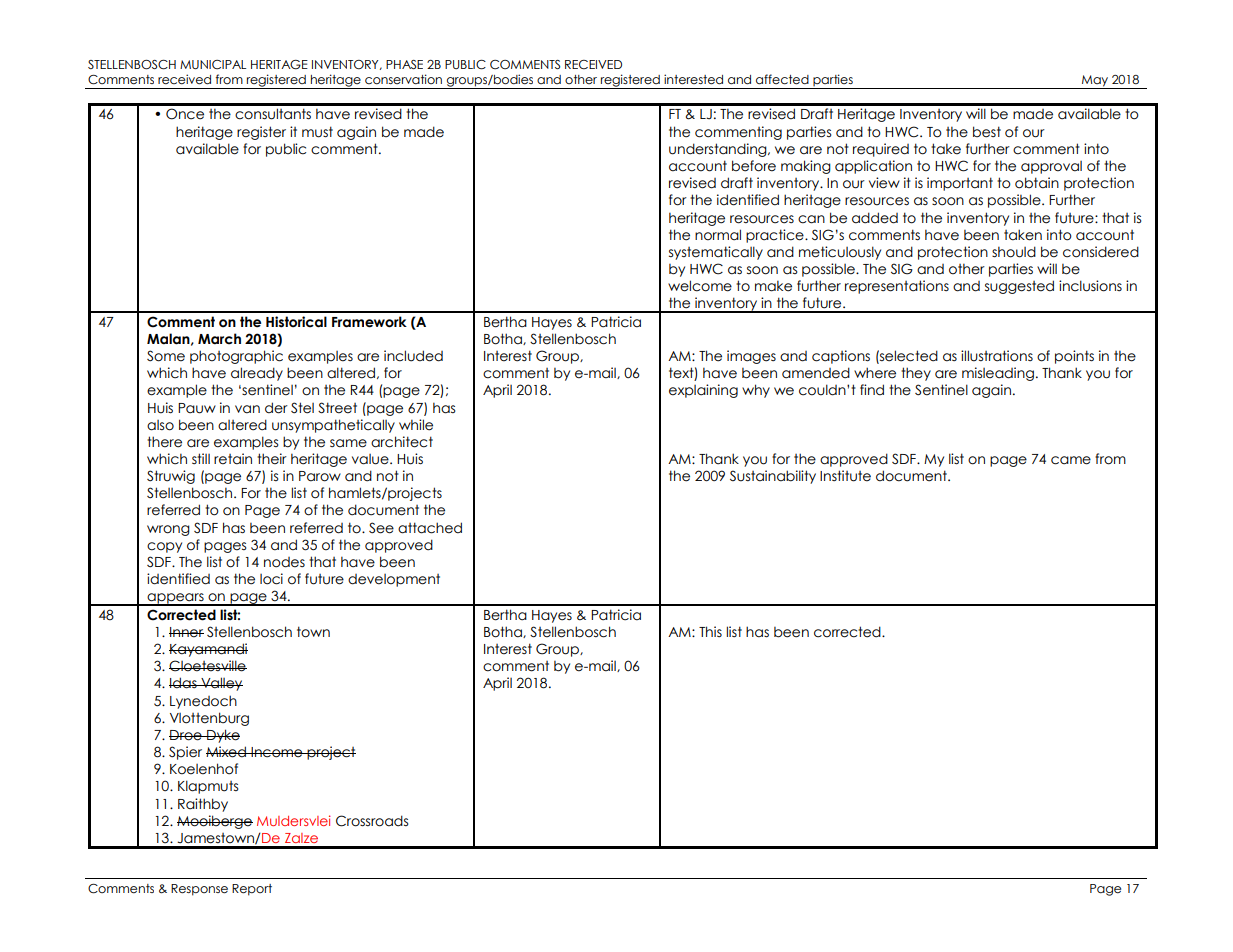 The height and width of the document is (952, 1233). I want to click on Sustainability, so click(773, 477).
